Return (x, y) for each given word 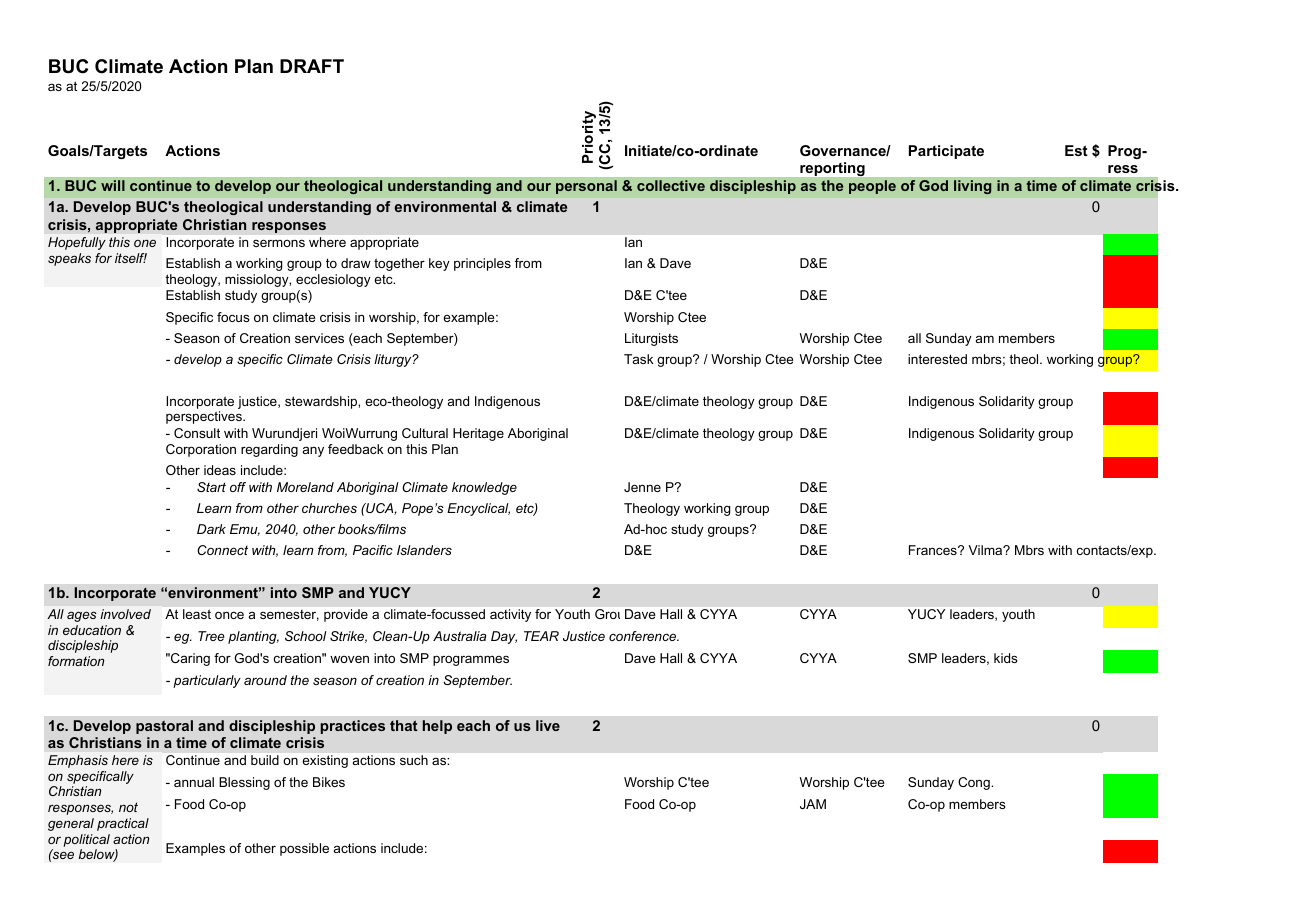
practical (123, 824)
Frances (934, 550)
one (145, 243)
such (414, 760)
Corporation (201, 450)
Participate (946, 152)
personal (586, 187)
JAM (813, 804)
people (872, 187)
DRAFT (312, 66)
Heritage (478, 434)
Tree (211, 636)
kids (1006, 658)
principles (482, 264)
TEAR (541, 636)
